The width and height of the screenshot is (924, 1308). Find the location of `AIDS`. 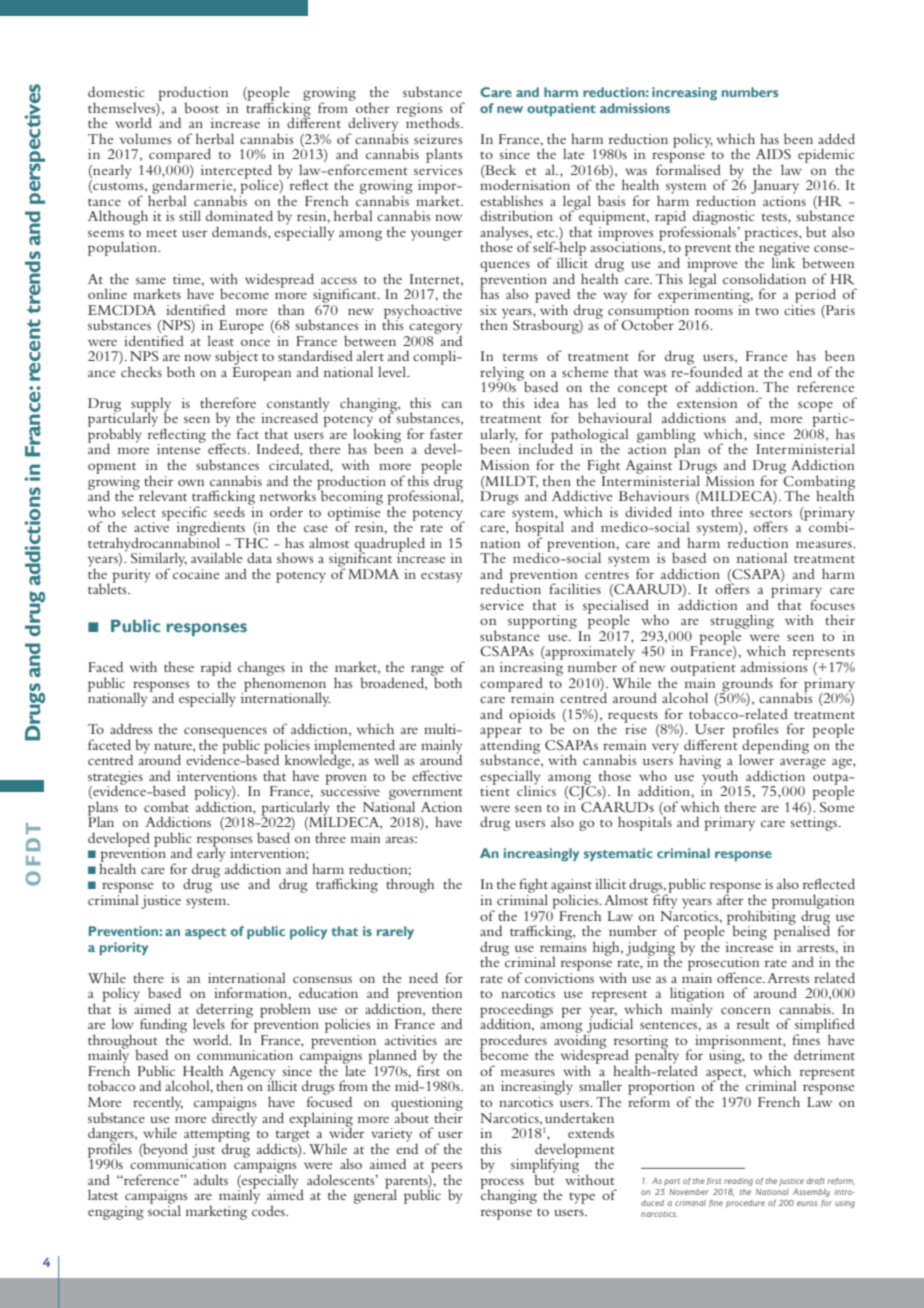

AIDS is located at coordinates (773, 154).
